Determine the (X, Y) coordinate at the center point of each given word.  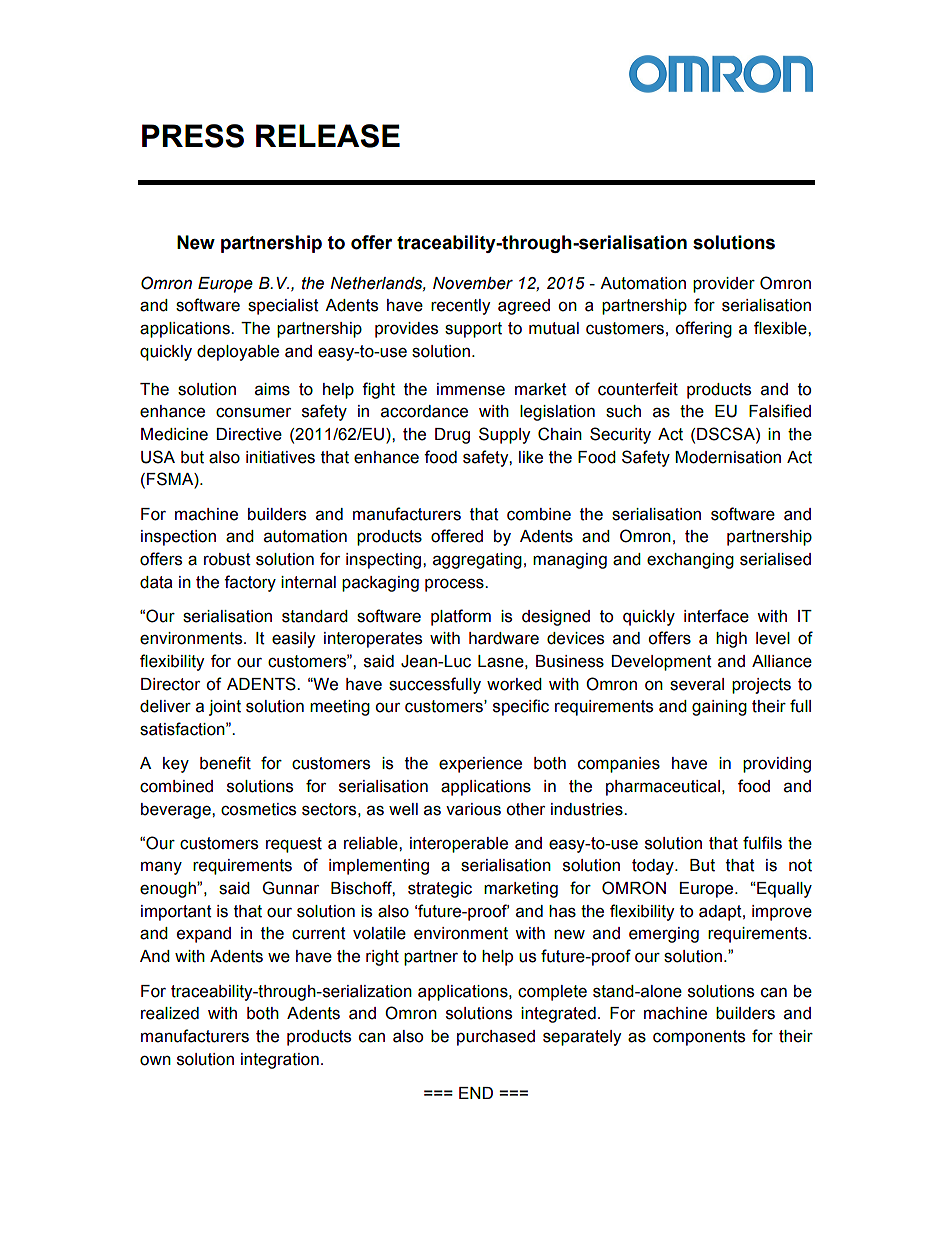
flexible (781, 328)
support (473, 330)
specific (521, 707)
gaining (719, 708)
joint (225, 708)
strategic (440, 890)
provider (724, 285)
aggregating (477, 561)
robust (227, 559)
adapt (721, 913)
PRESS (193, 136)
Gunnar (290, 888)
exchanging (690, 561)
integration (280, 1061)
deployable (238, 353)
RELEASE (328, 136)
